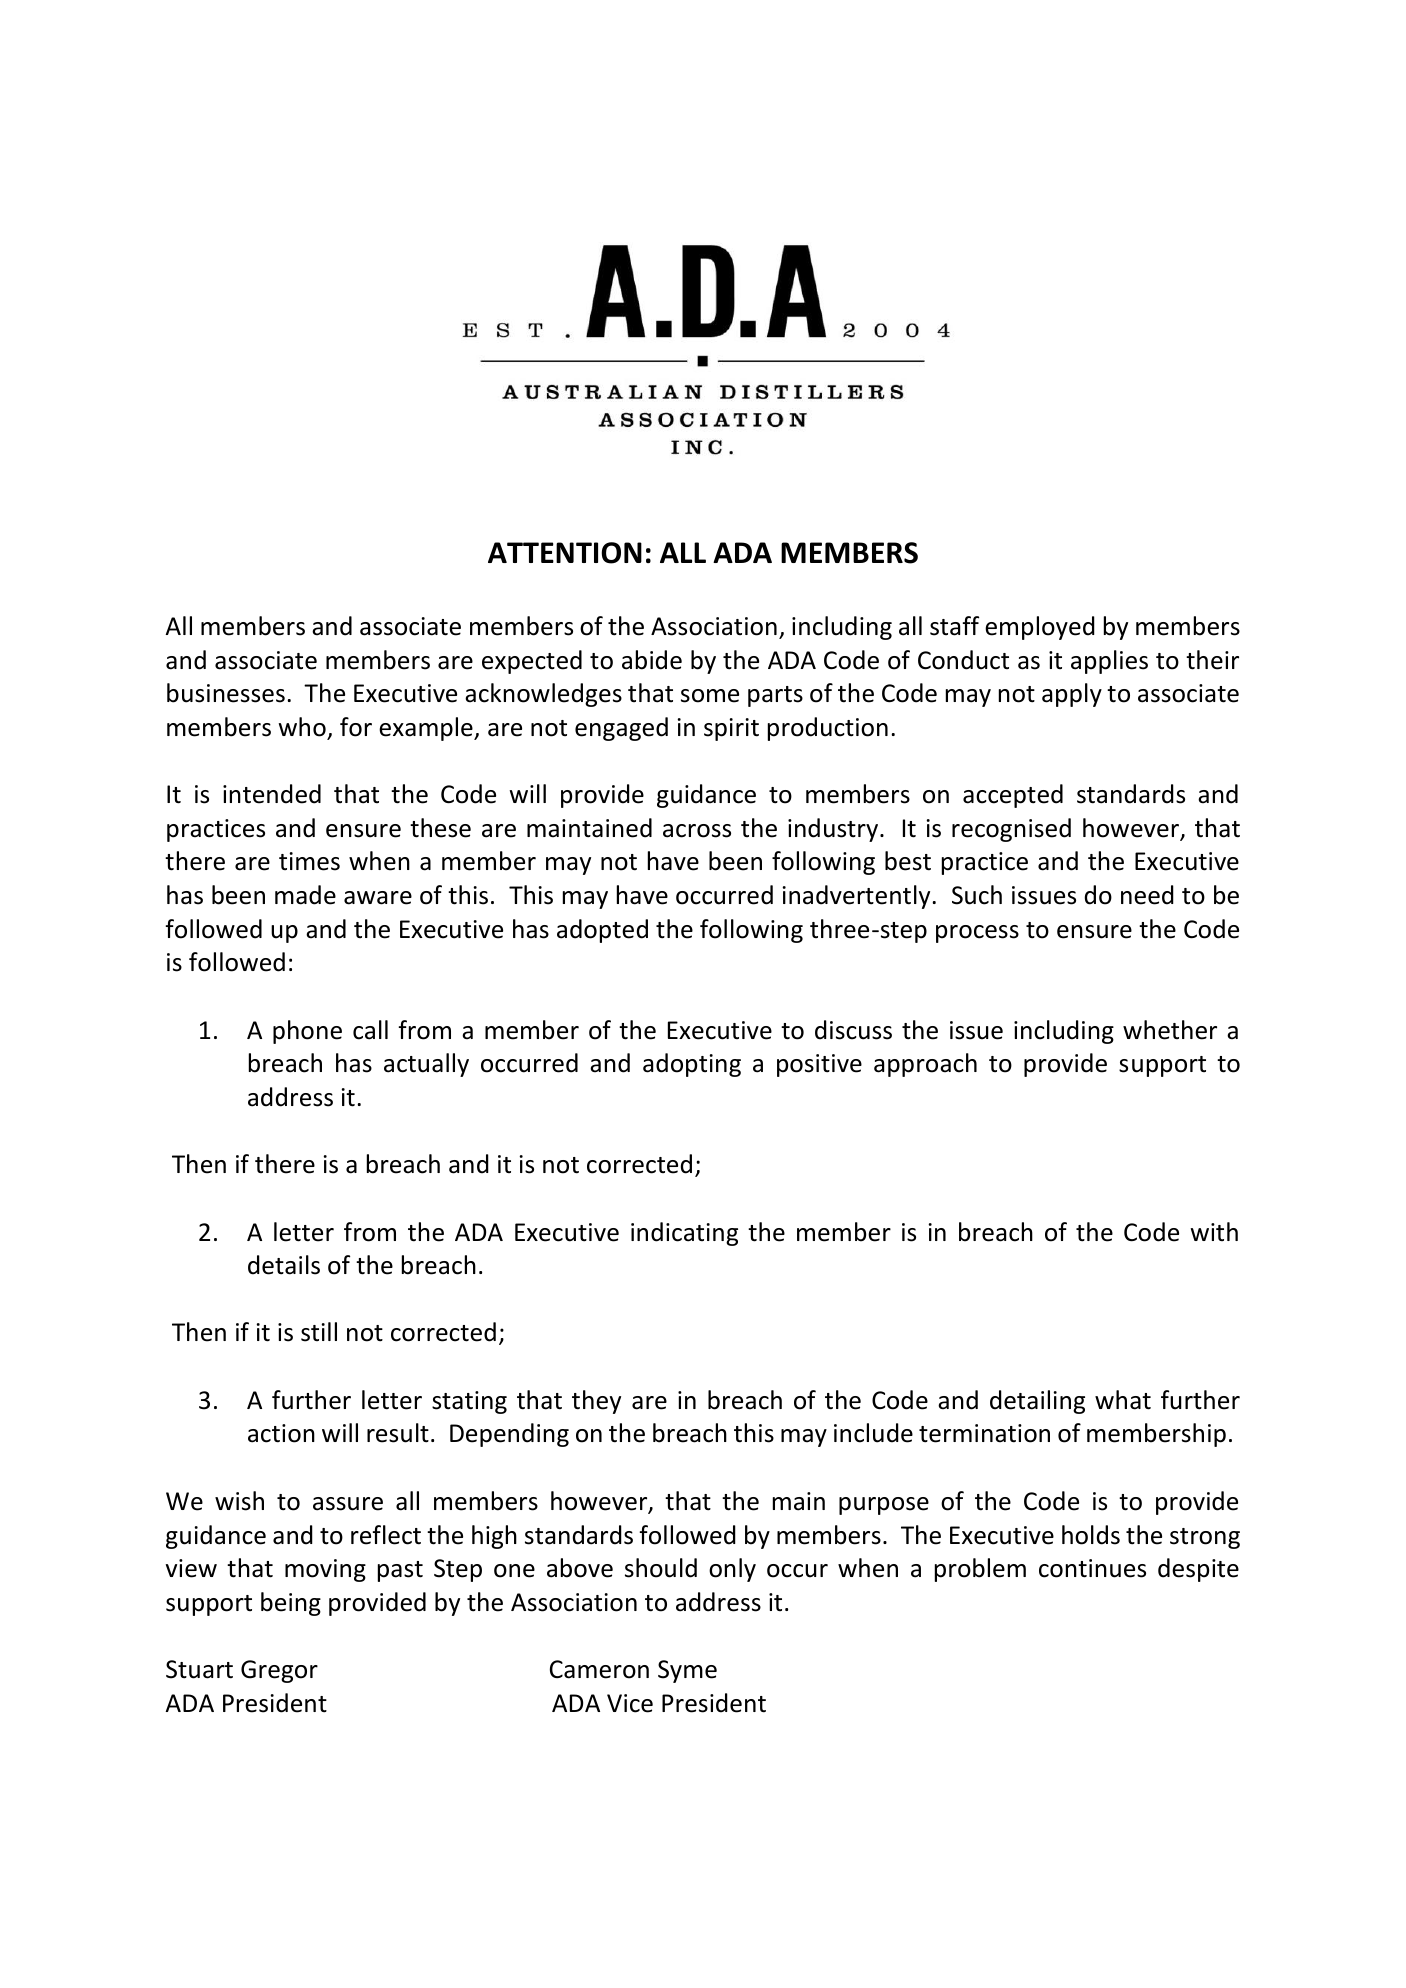 This page has height=1988, width=1406. What do you see at coordinates (652, 660) in the page?
I see `abide` at bounding box center [652, 660].
